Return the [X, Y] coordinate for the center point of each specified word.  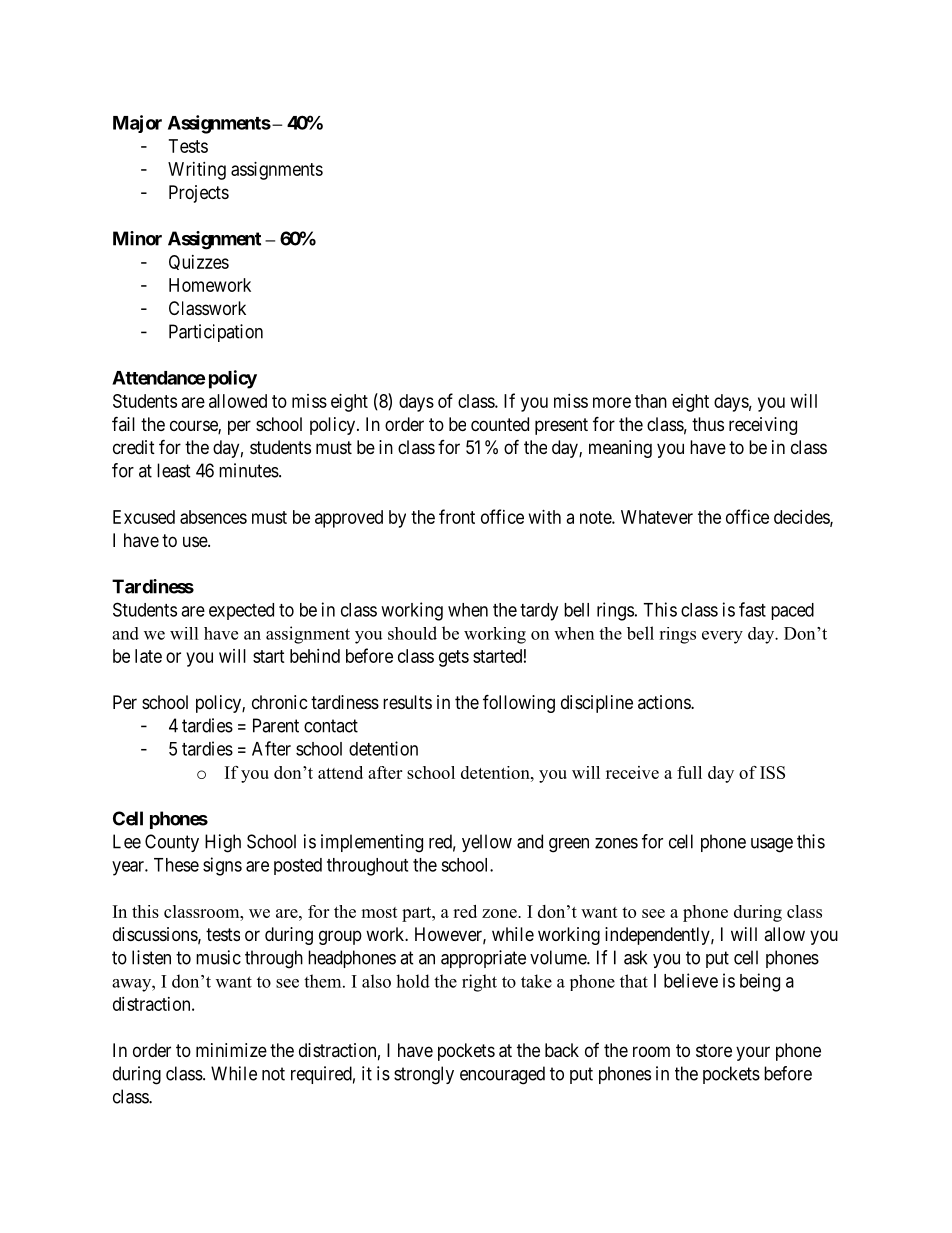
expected [241, 611]
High [223, 843]
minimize [231, 1050]
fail [123, 423]
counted [500, 424]
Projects [199, 194]
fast [752, 609]
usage [772, 845]
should [412, 633]
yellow [487, 843]
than [651, 401]
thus [708, 424]
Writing [197, 171]
